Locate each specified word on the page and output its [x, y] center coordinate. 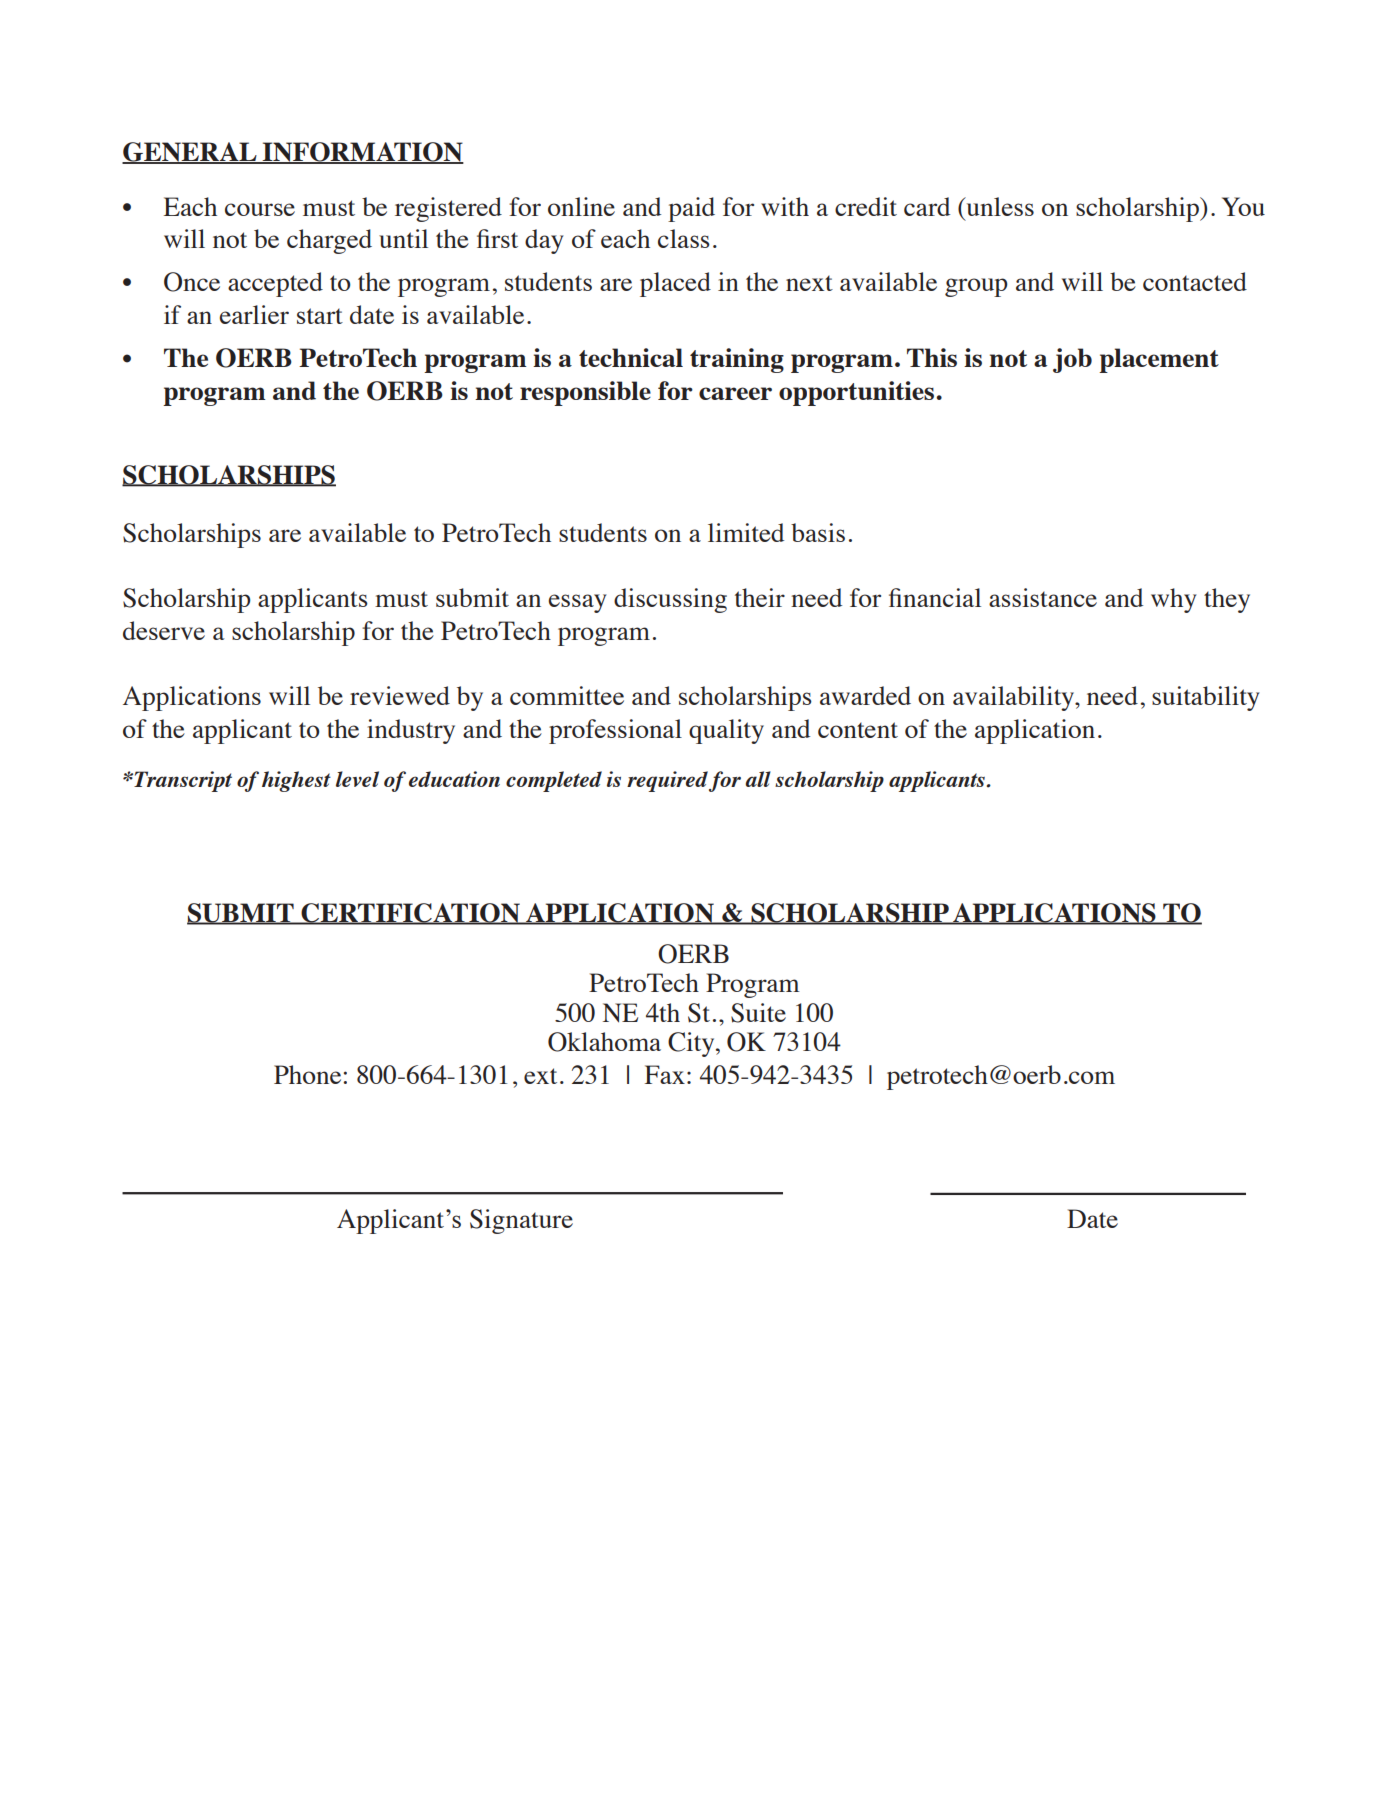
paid [691, 209]
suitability [1206, 698]
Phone [309, 1074]
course [260, 209]
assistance [1043, 597]
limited [746, 532]
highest [296, 781]
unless [999, 206]
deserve [164, 630]
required [667, 781]
